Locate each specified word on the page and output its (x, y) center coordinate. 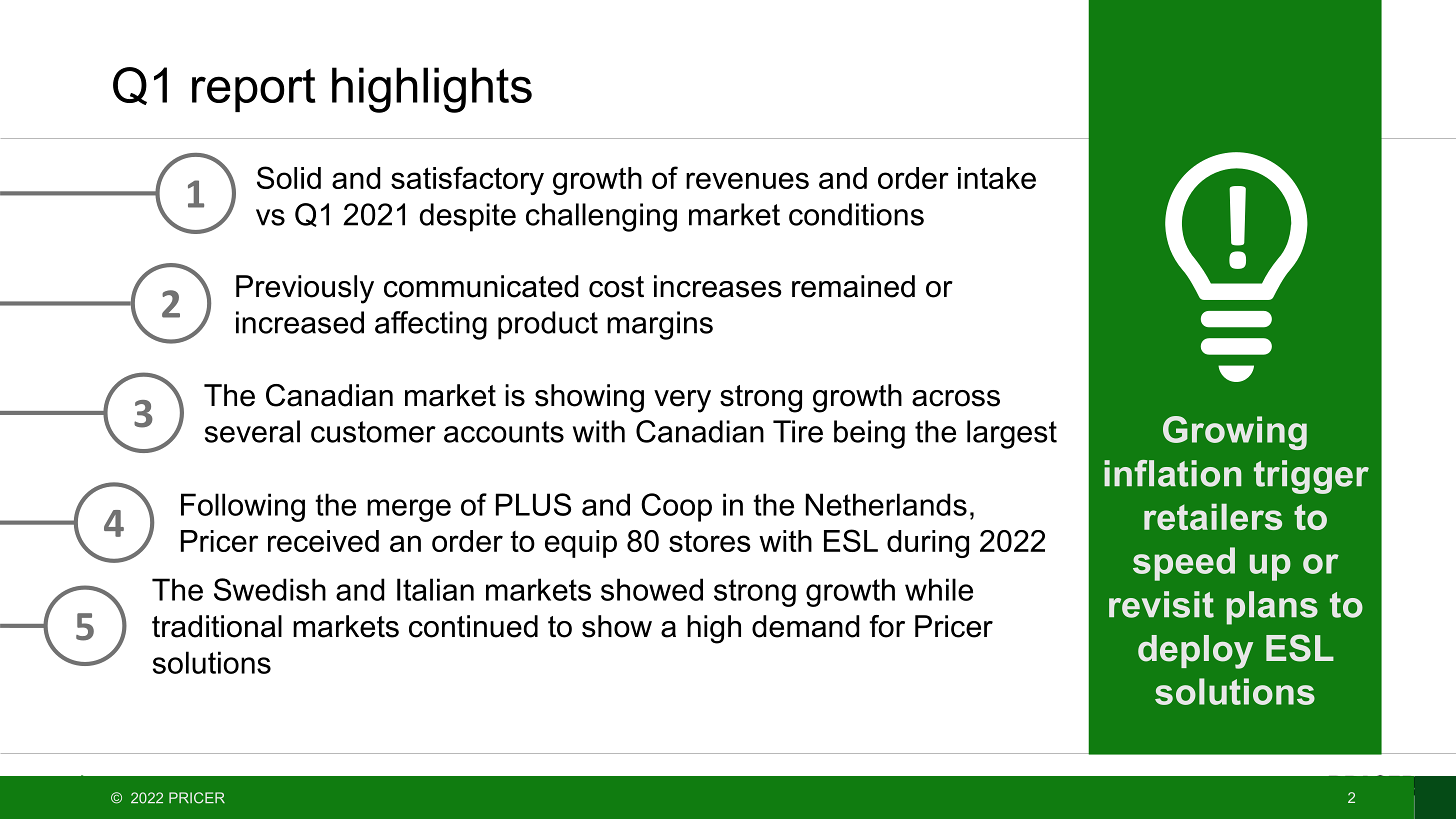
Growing (1235, 433)
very (682, 401)
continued (473, 626)
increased (300, 322)
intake (997, 178)
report (254, 90)
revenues (747, 180)
